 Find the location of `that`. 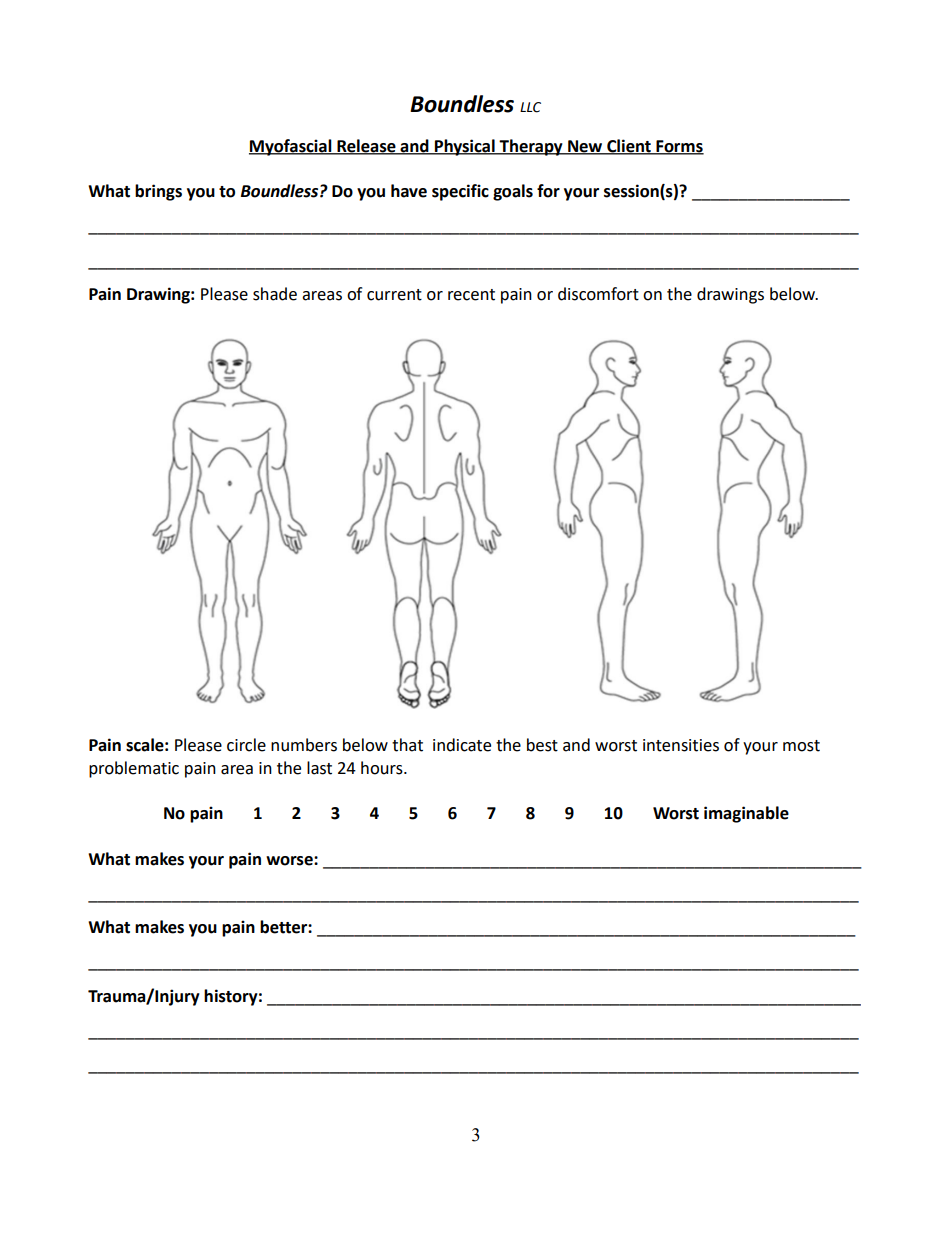

that is located at coordinates (407, 745).
